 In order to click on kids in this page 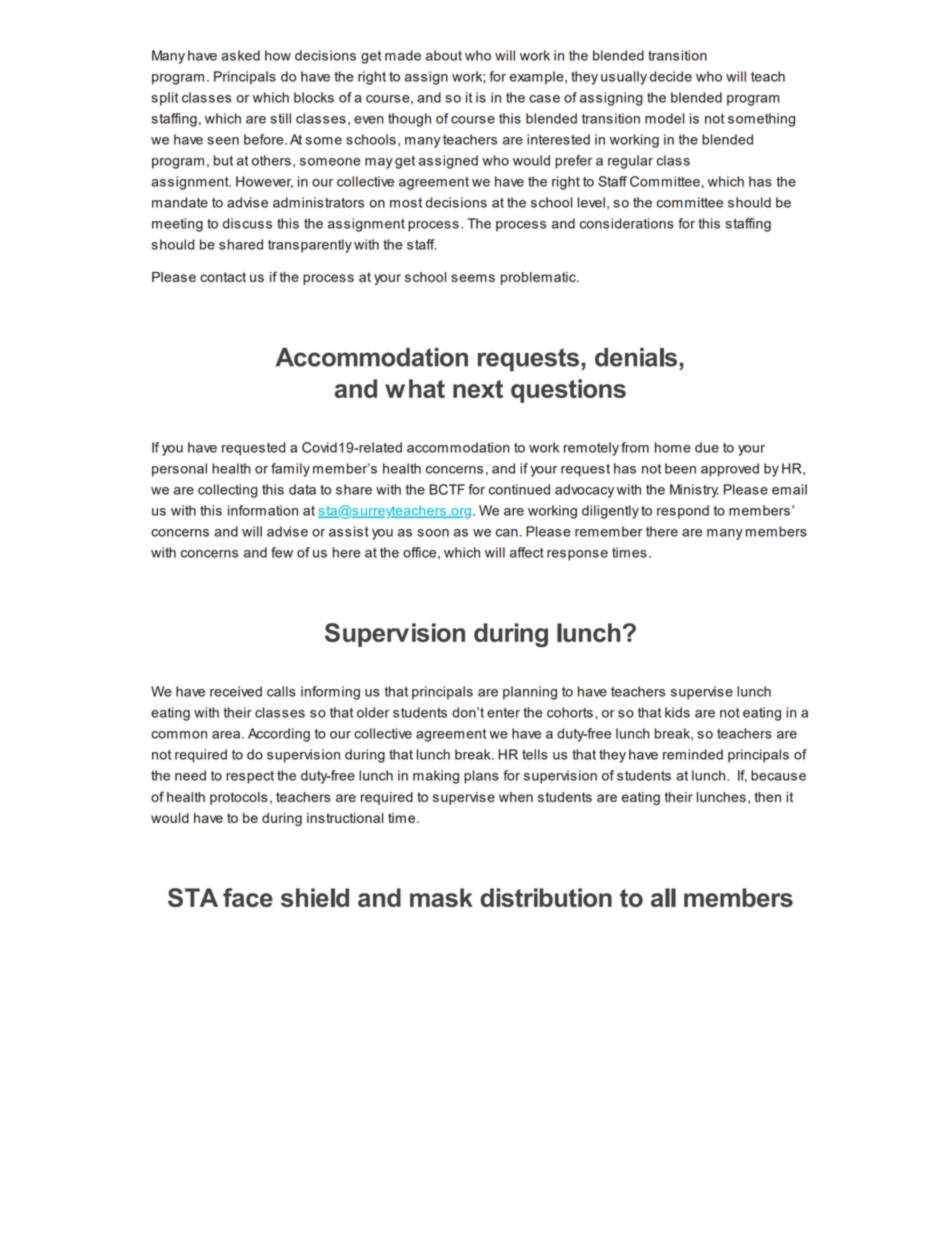, I will do `click(677, 712)`.
